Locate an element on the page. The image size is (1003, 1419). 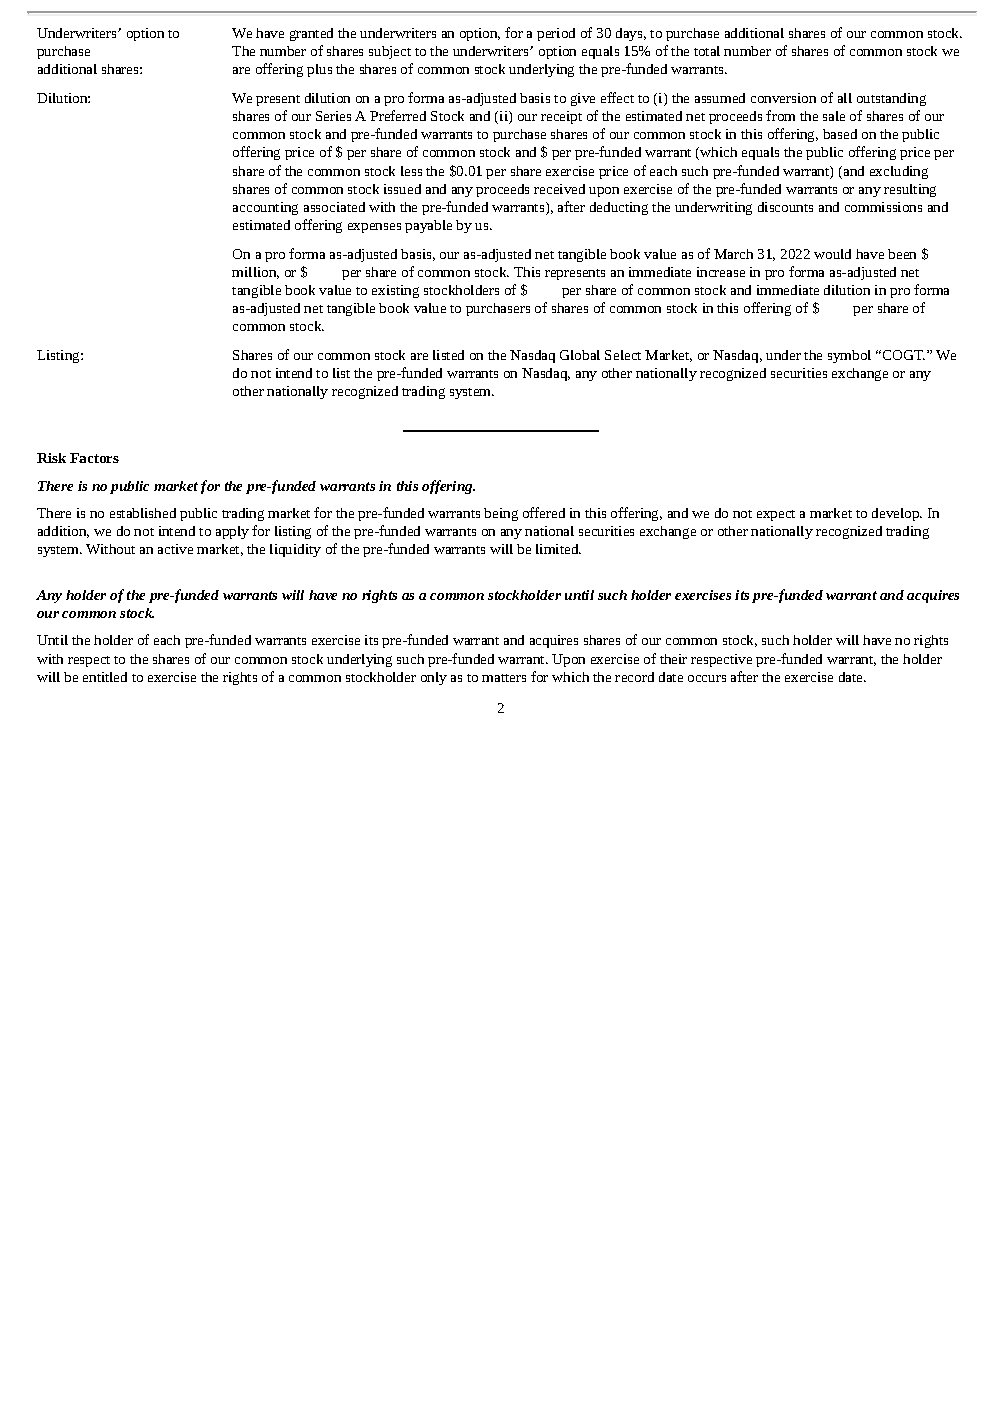
Global is located at coordinates (580, 355).
